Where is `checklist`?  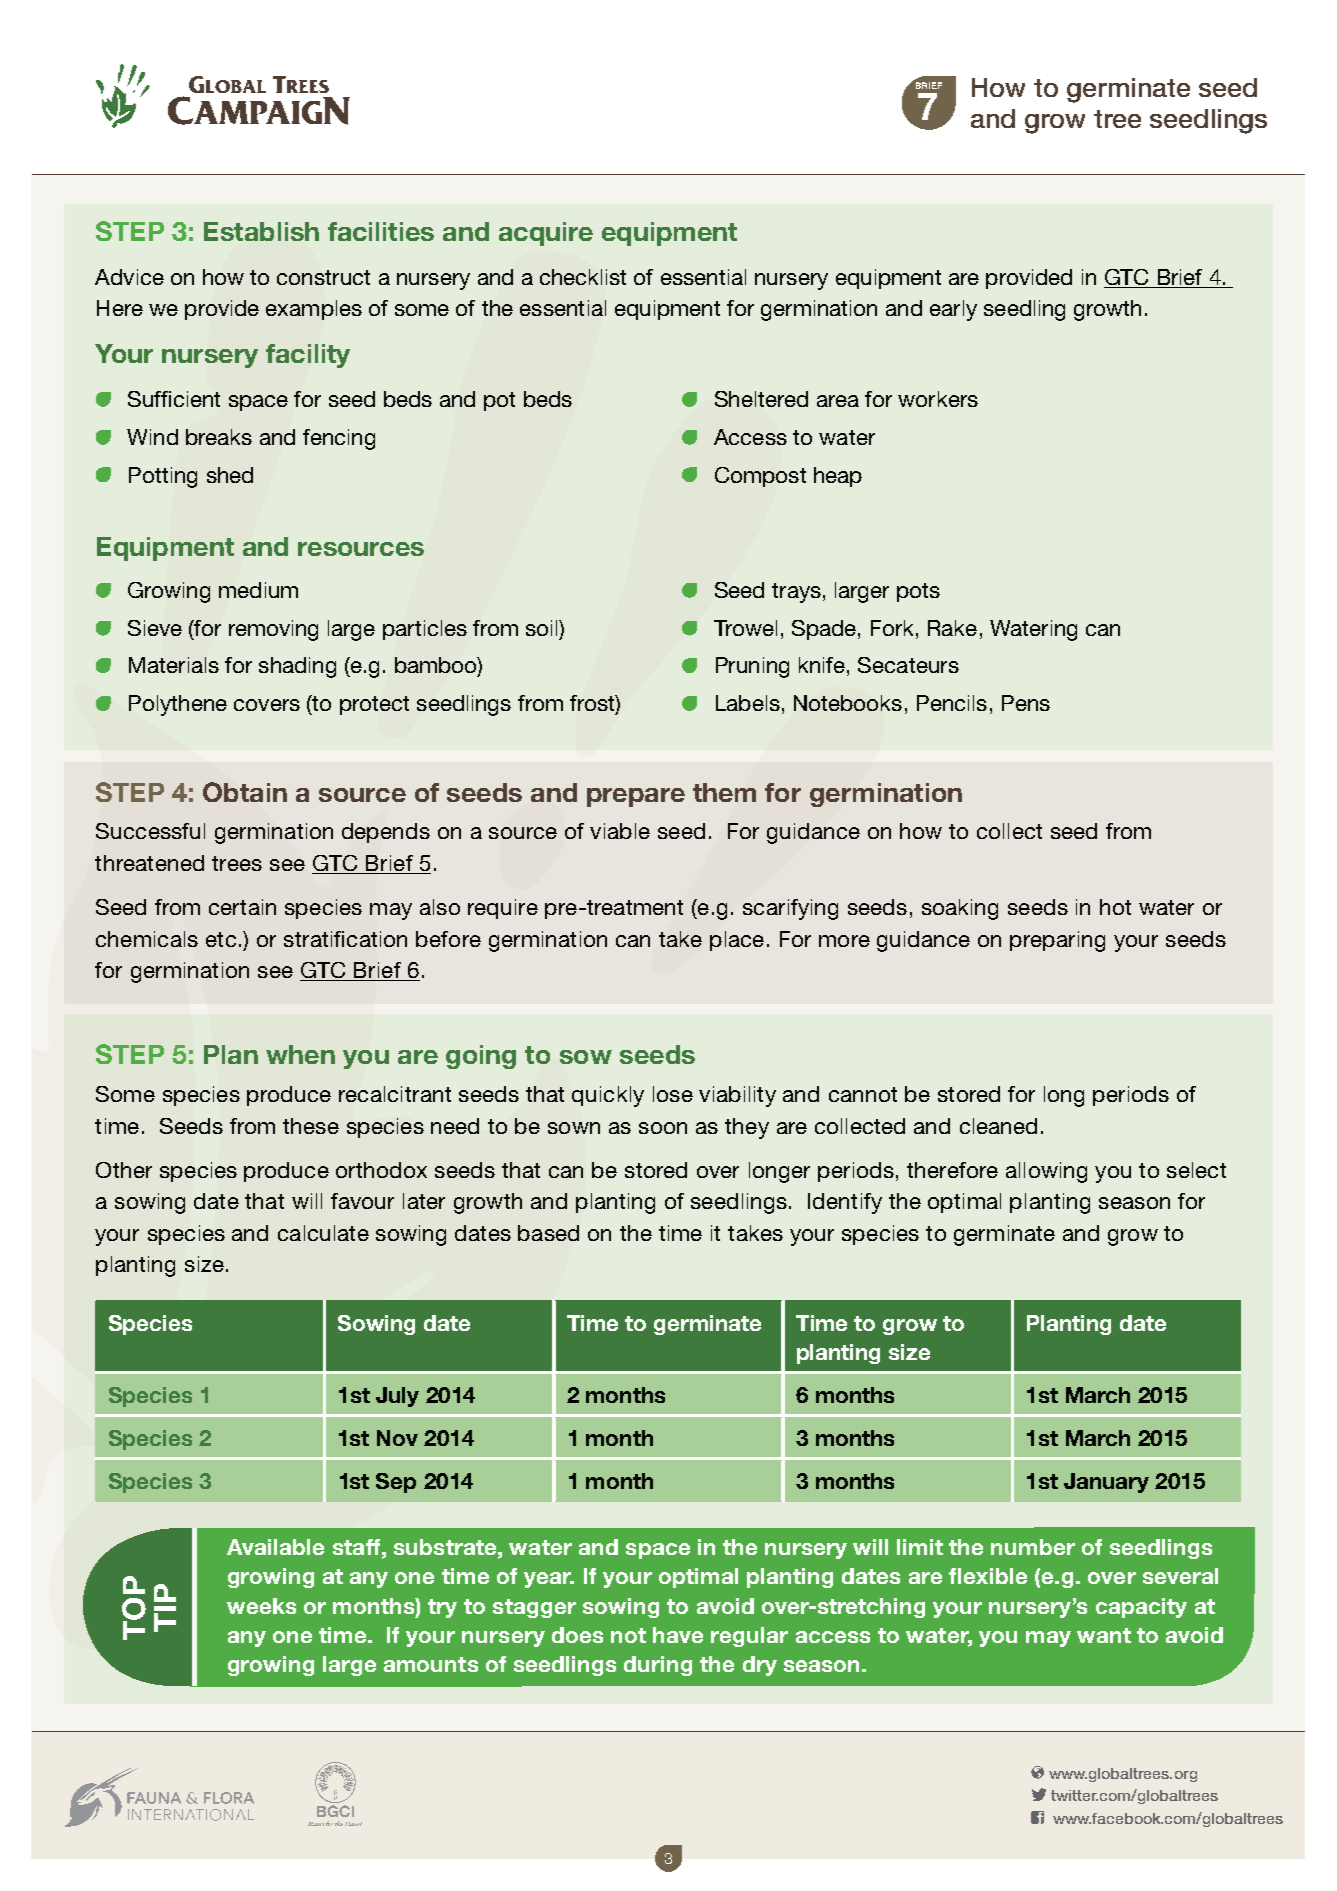 checklist is located at coordinates (583, 277).
